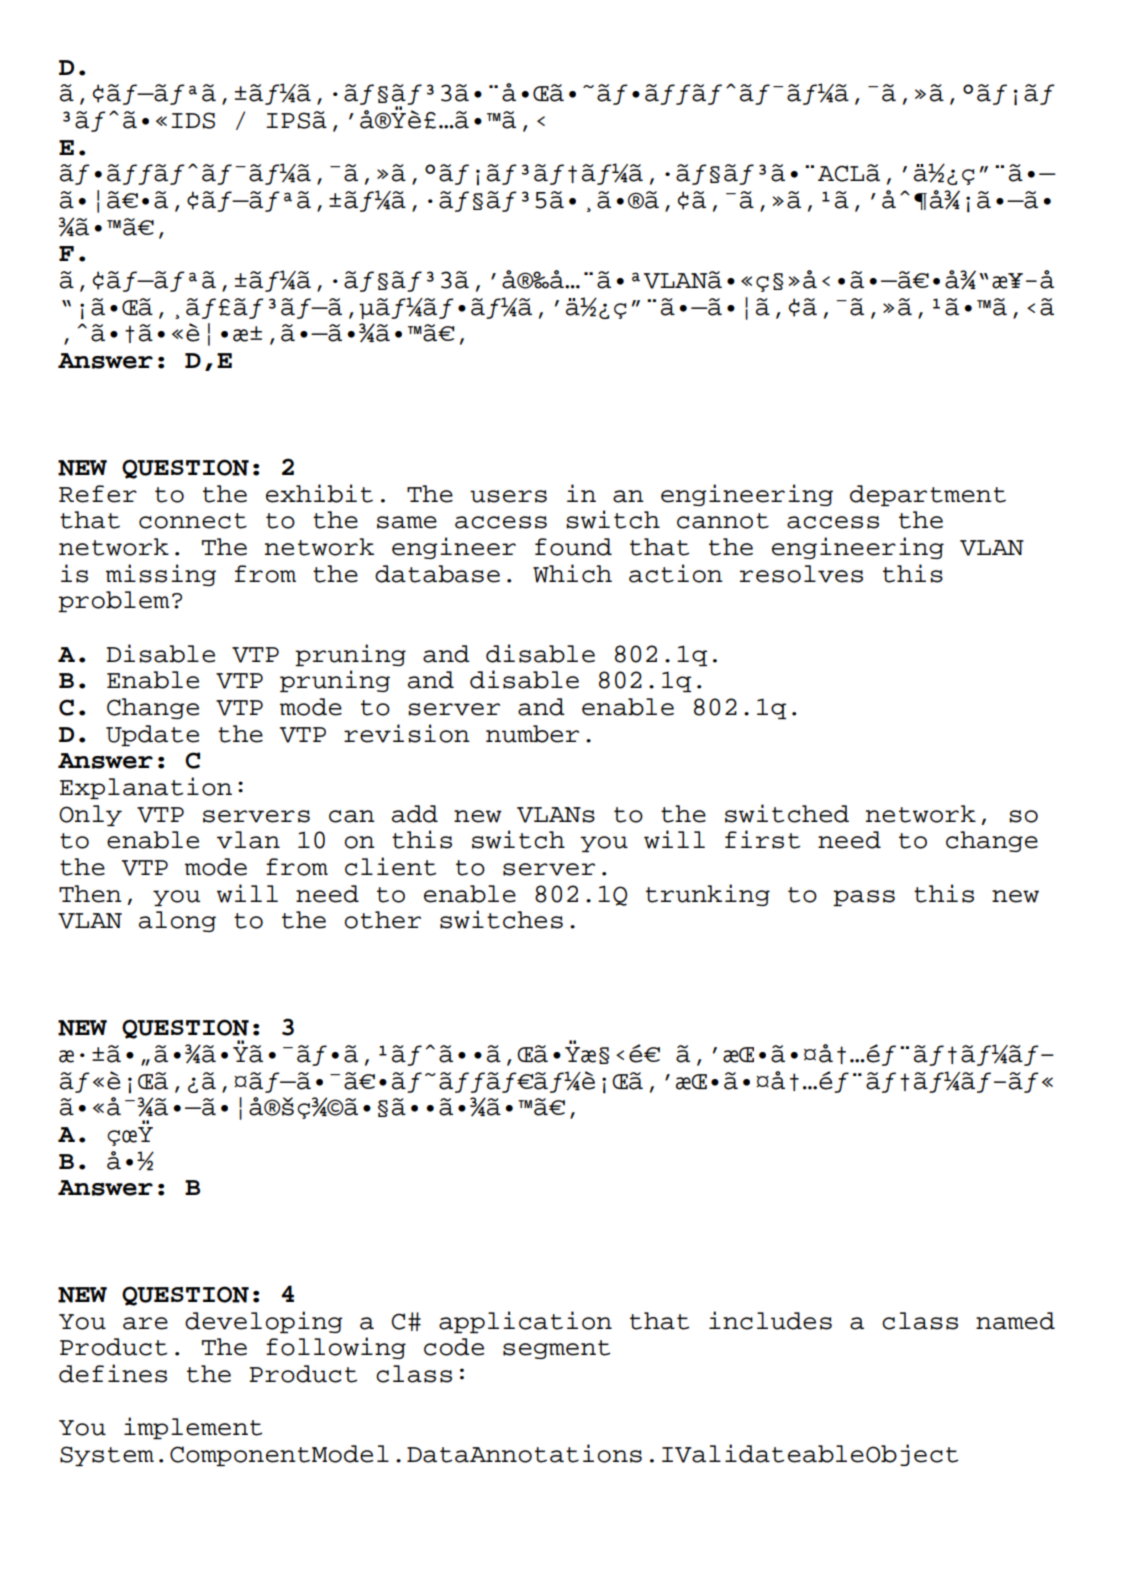  I want to click on number, so click(532, 734).
